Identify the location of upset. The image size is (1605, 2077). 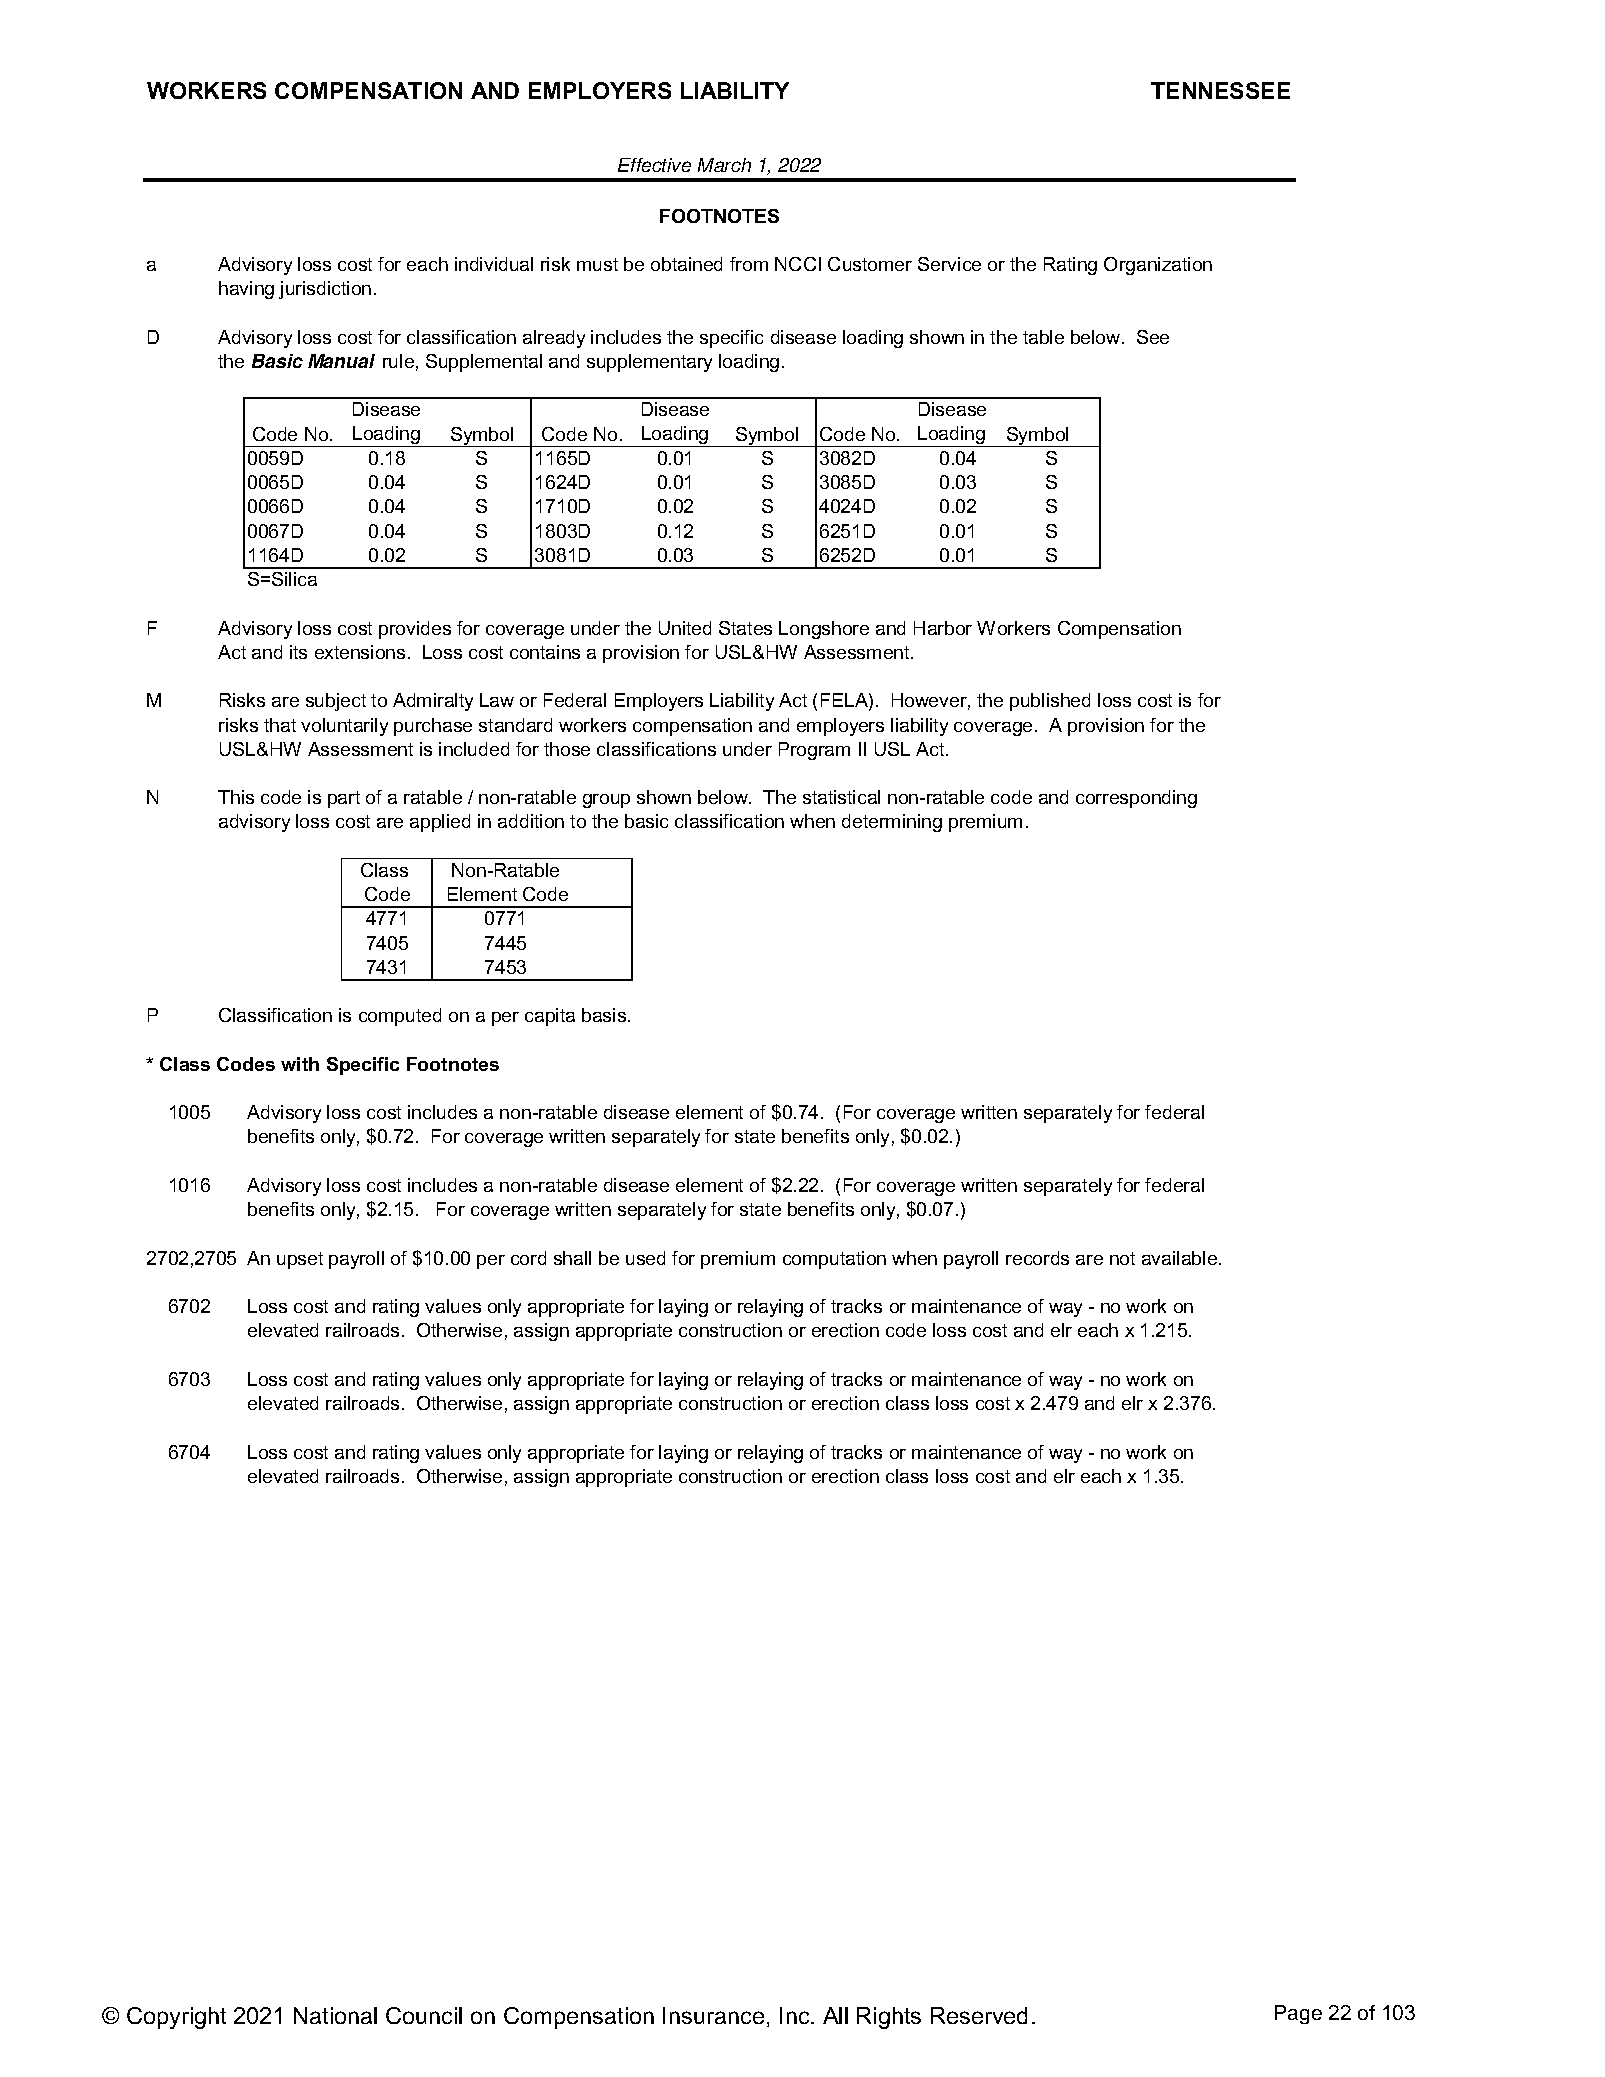
(300, 1260).
